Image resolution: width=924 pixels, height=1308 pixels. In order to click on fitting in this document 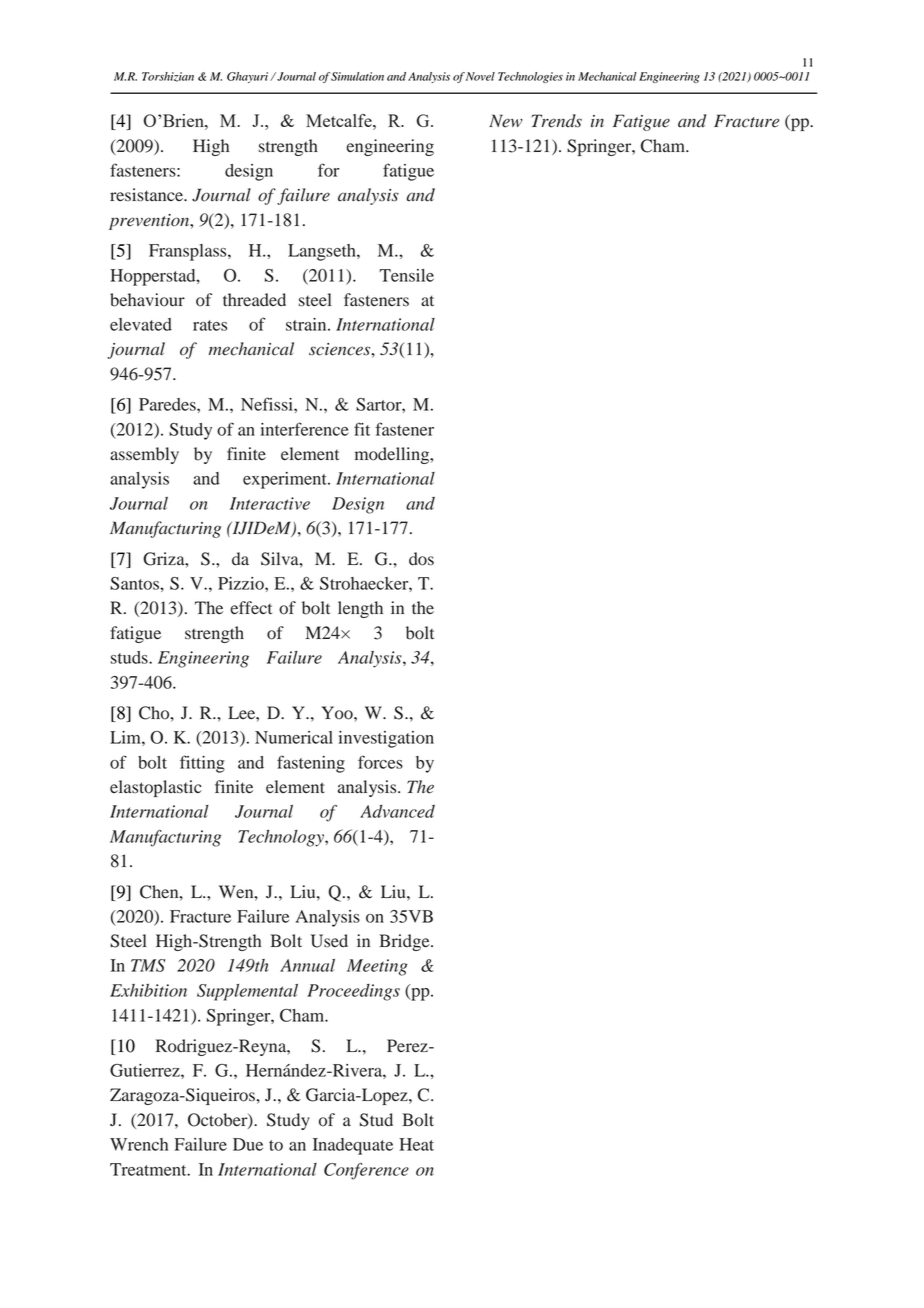, I will do `click(202, 764)`.
